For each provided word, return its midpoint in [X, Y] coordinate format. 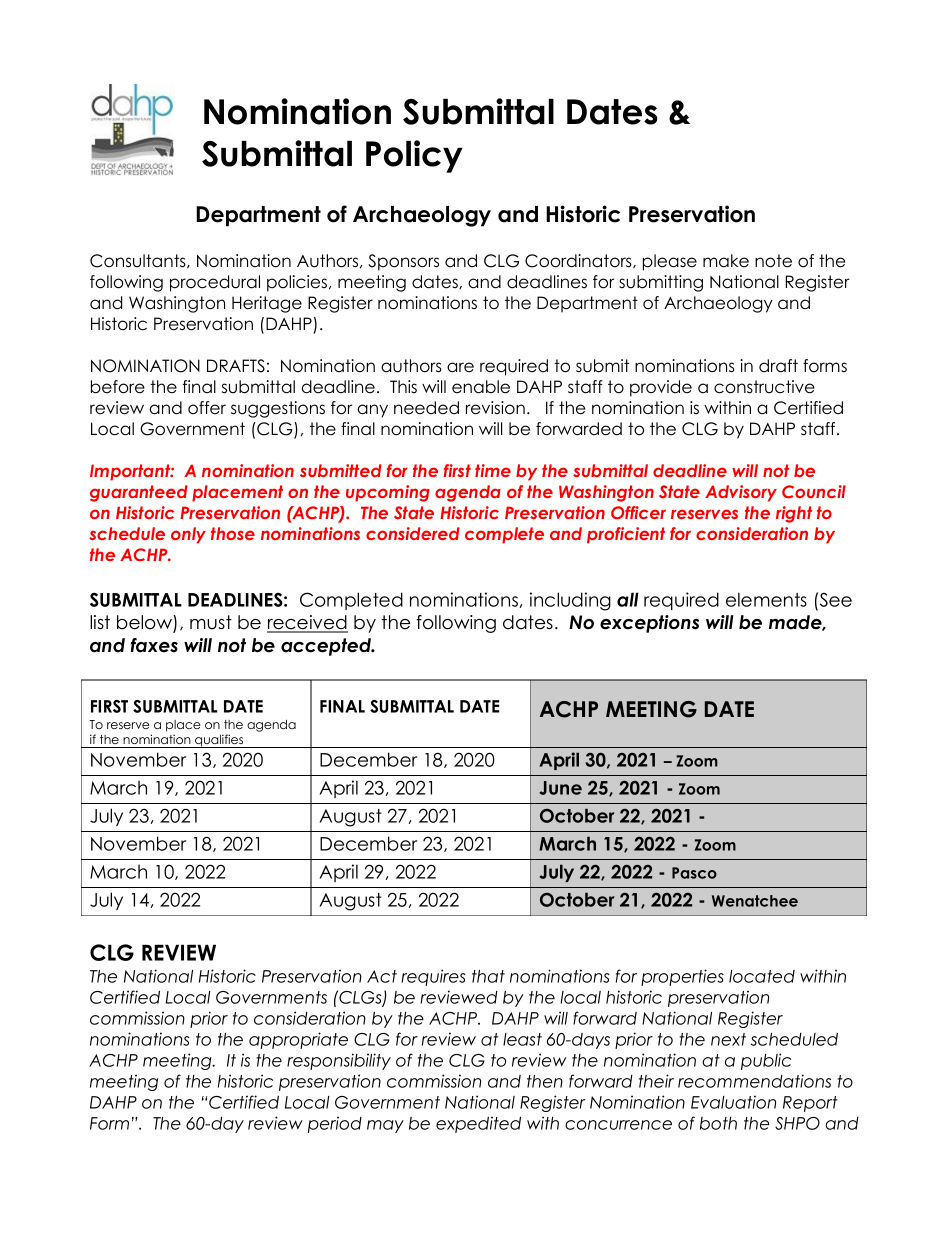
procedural [215, 283]
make [726, 261]
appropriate [298, 1040]
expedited [478, 1124]
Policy [414, 156]
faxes [154, 645]
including [570, 601]
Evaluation [733, 1102]
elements [766, 599]
